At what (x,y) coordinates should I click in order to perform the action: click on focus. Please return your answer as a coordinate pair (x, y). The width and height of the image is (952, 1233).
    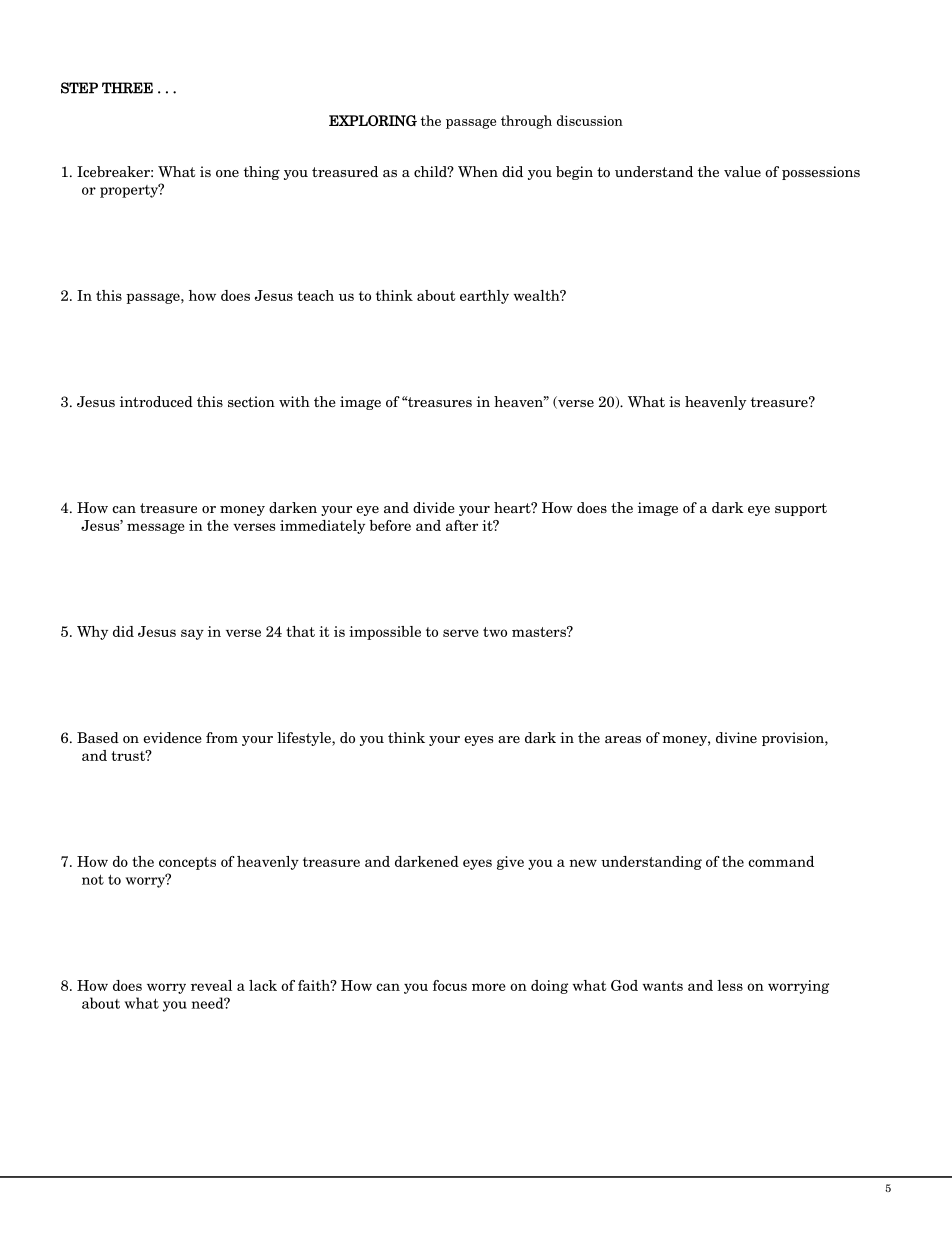
    Looking at the image, I should click on (450, 985).
